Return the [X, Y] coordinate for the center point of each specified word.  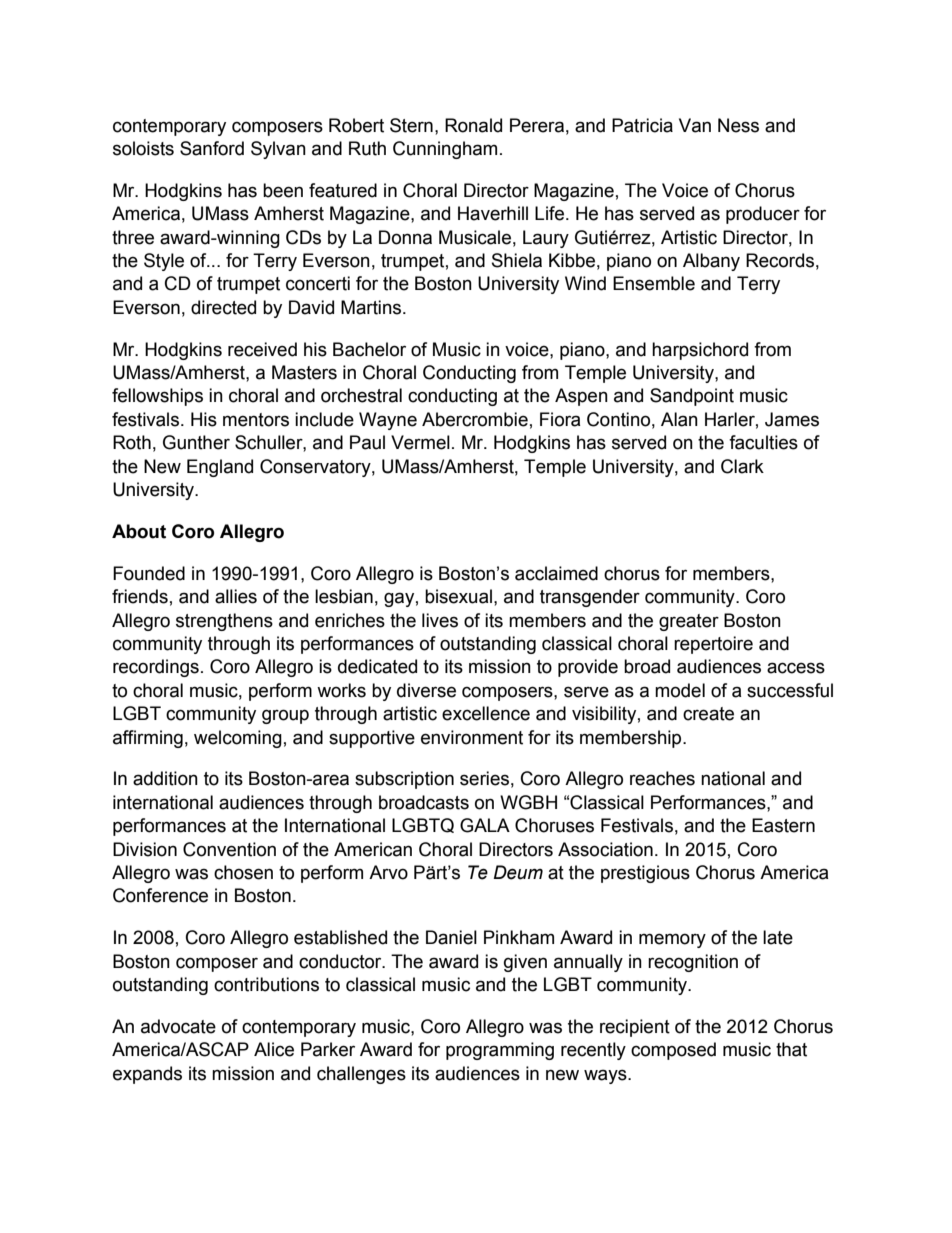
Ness [738, 125]
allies [236, 596]
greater [689, 622]
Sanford [212, 148]
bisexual [458, 596]
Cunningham [445, 150]
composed [673, 1051]
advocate [178, 1026]
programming [500, 1051]
